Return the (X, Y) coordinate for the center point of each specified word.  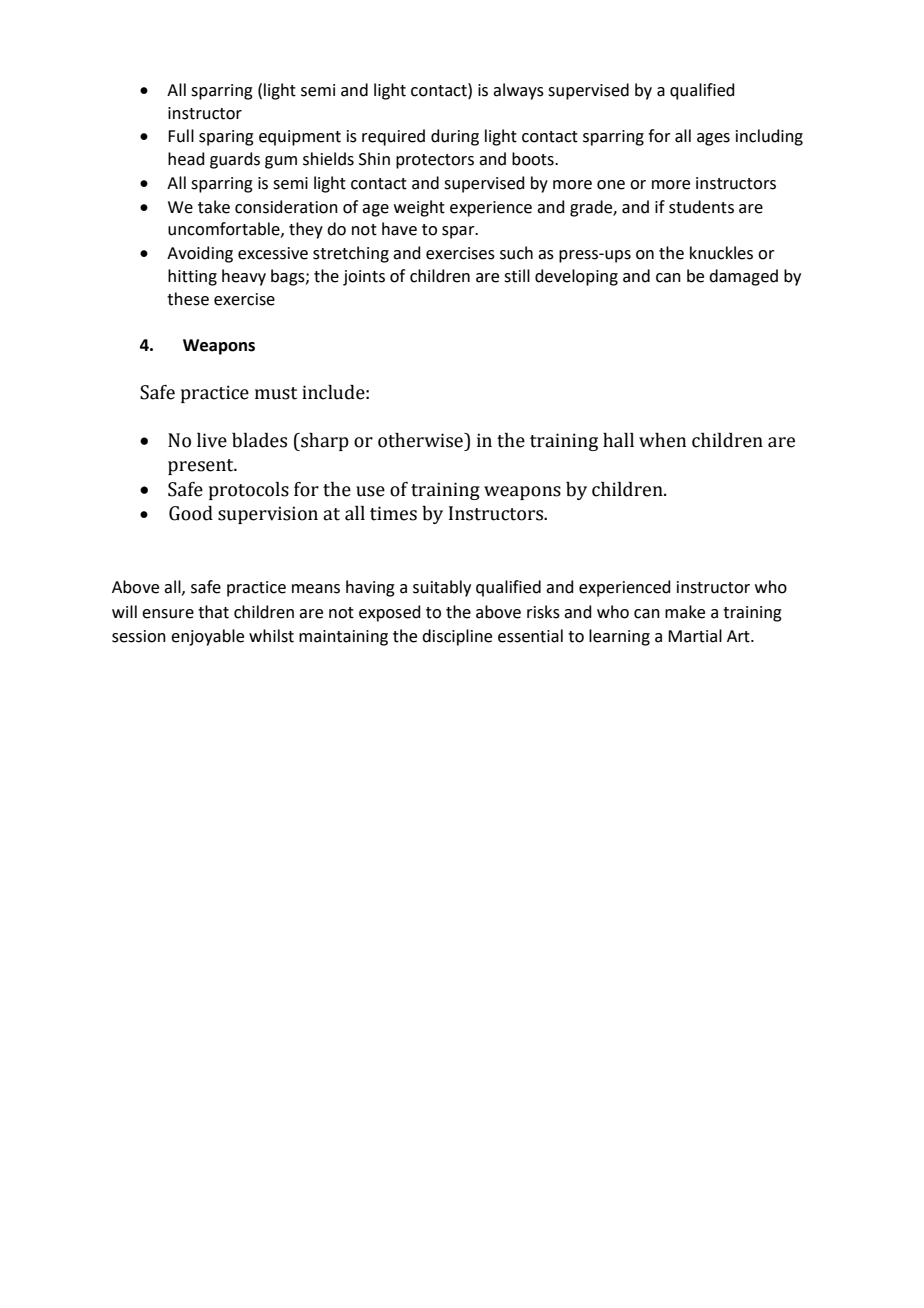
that (213, 612)
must (276, 393)
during (455, 137)
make (685, 612)
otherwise (421, 440)
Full (181, 136)
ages (713, 139)
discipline (457, 637)
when (662, 440)
